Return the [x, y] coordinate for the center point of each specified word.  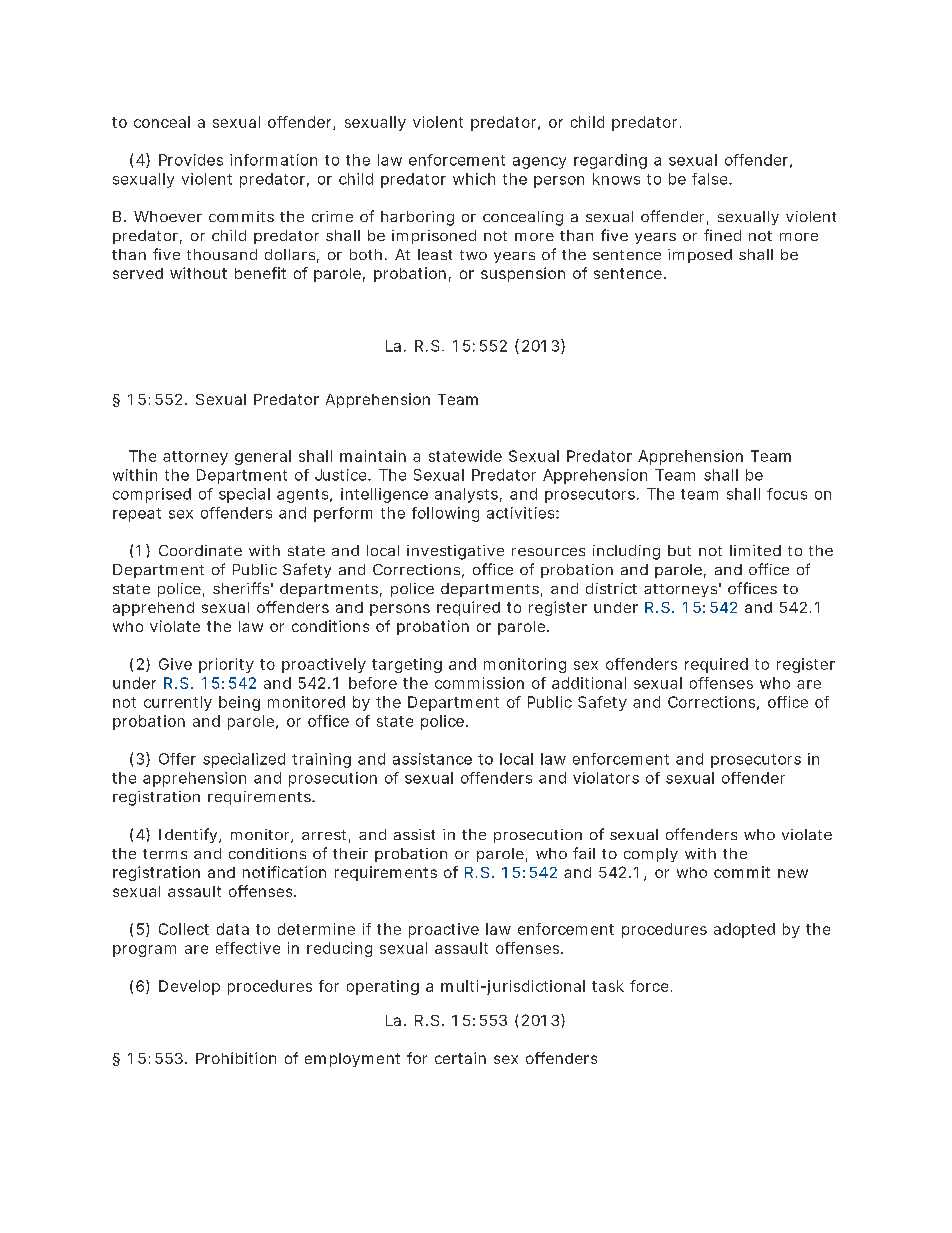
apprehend [153, 609]
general [263, 457]
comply [651, 855]
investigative [455, 552]
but [679, 550]
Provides [191, 160]
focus [787, 494]
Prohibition [236, 1058]
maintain [373, 456]
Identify [189, 835]
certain [460, 1058]
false [711, 179]
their [350, 853]
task [608, 986]
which [474, 179]
